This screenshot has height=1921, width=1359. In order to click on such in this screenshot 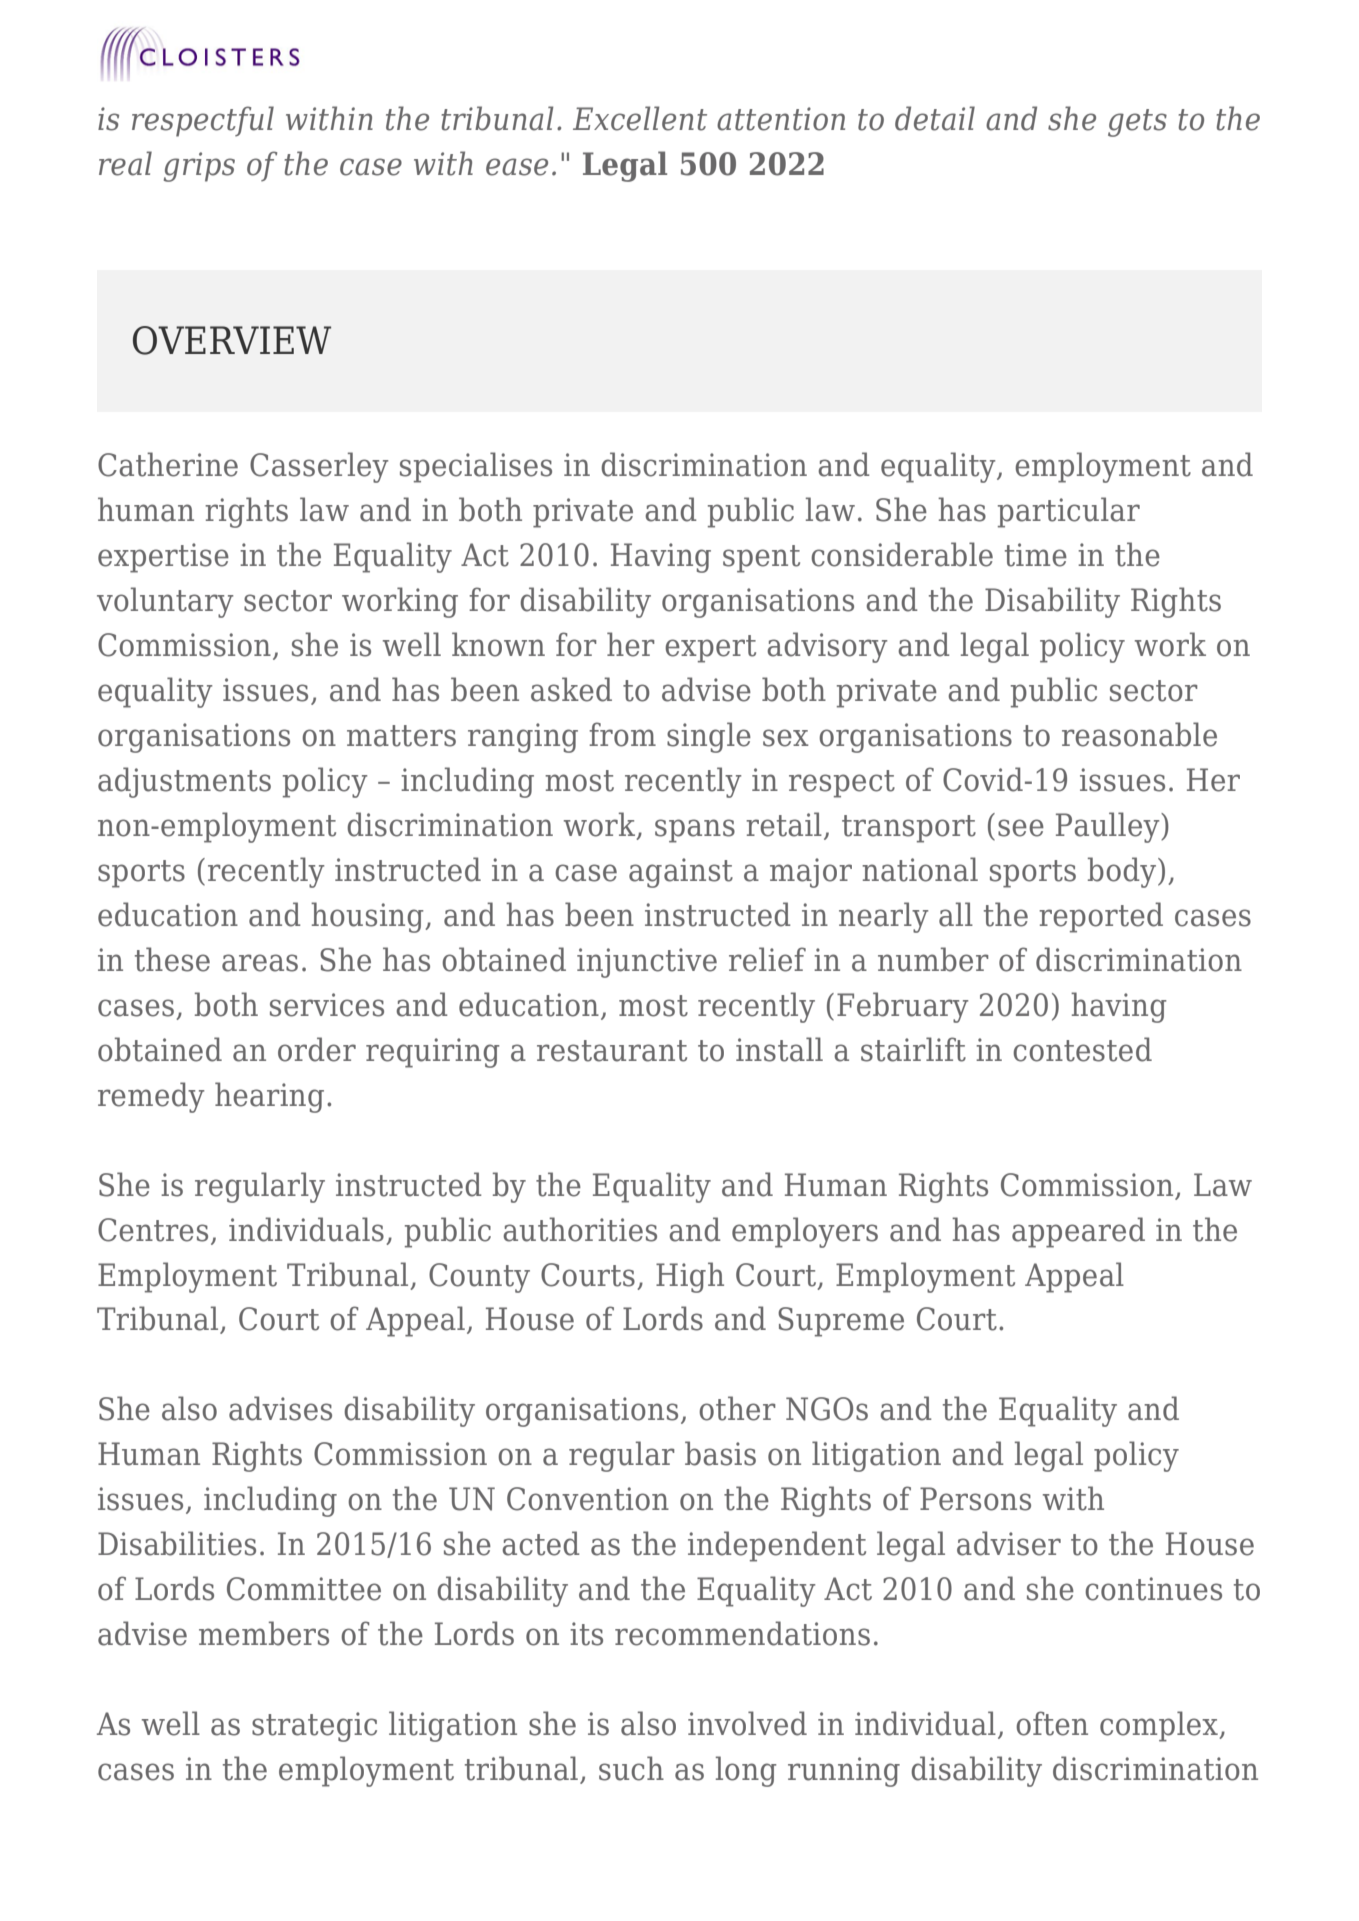, I will do `click(631, 1768)`.
